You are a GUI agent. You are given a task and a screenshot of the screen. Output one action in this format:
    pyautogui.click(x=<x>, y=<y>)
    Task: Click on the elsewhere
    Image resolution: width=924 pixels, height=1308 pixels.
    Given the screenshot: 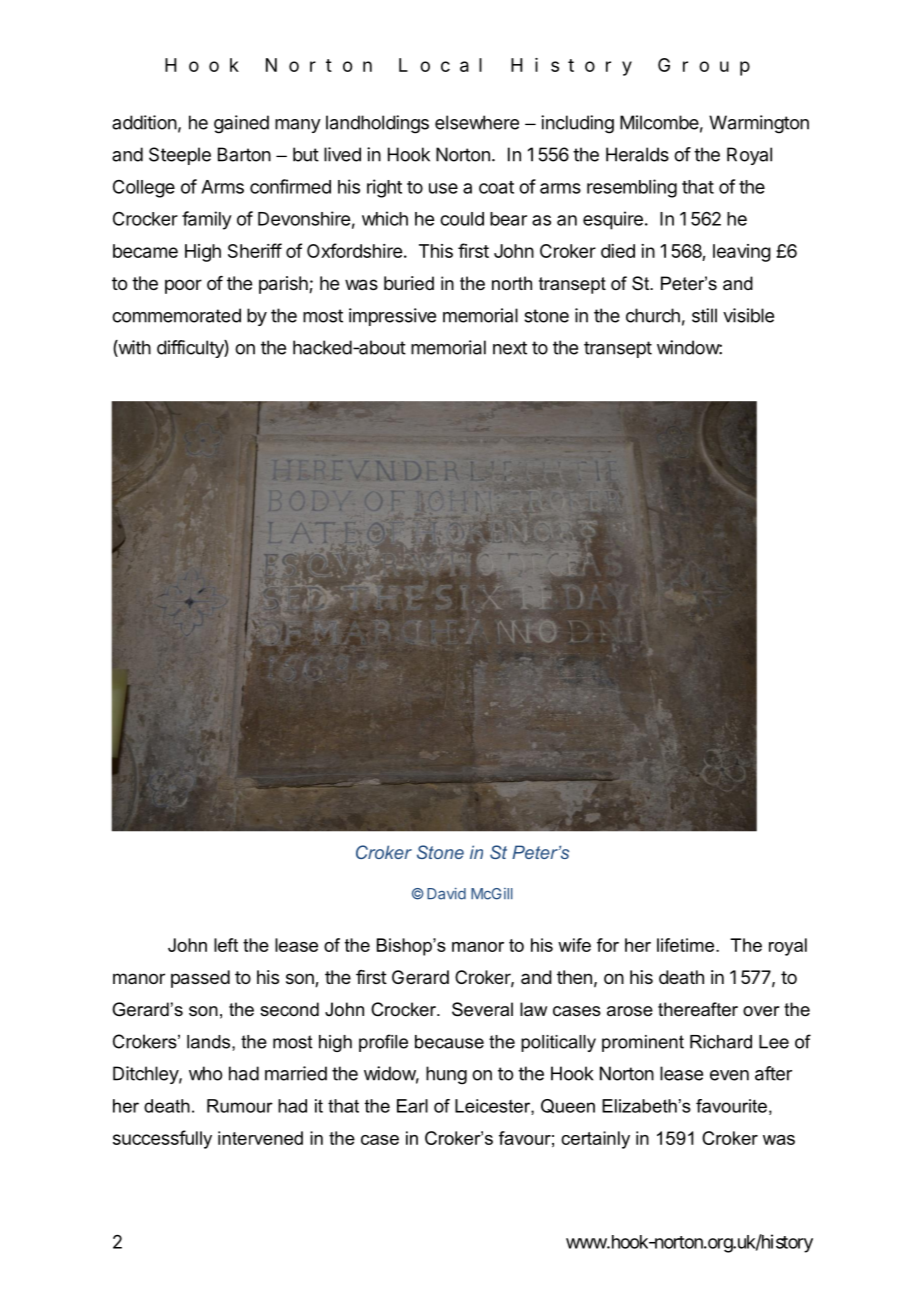 What is the action you would take?
    pyautogui.click(x=477, y=122)
